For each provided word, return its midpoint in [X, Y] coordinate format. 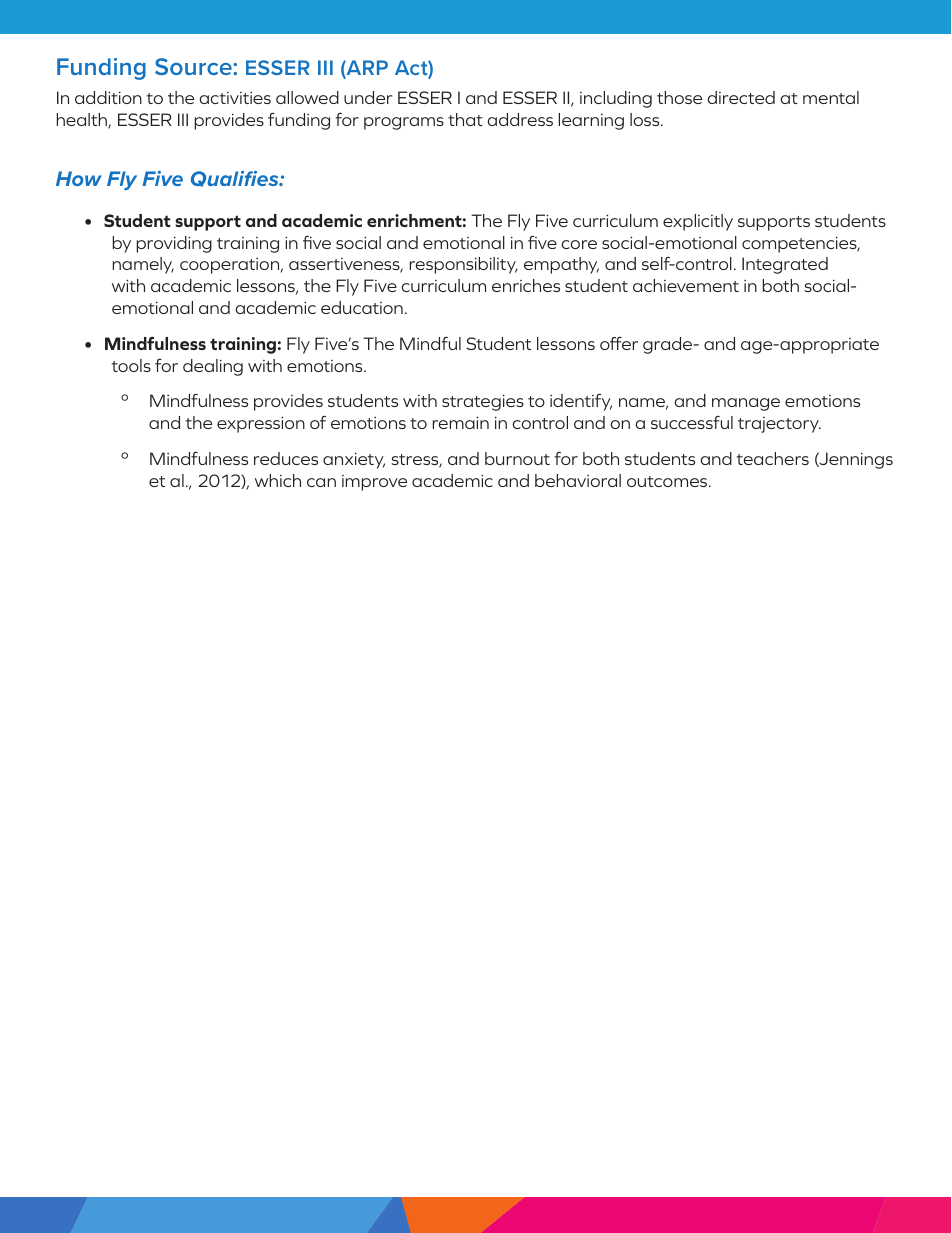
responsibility [463, 265]
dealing [213, 367]
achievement [686, 285]
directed [741, 97]
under [368, 97]
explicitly [698, 222]
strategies [483, 402]
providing [174, 244]
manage [746, 404]
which [278, 480]
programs [404, 123]
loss [646, 119]
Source [194, 66]
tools [131, 365]
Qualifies [236, 179]
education [362, 307]
